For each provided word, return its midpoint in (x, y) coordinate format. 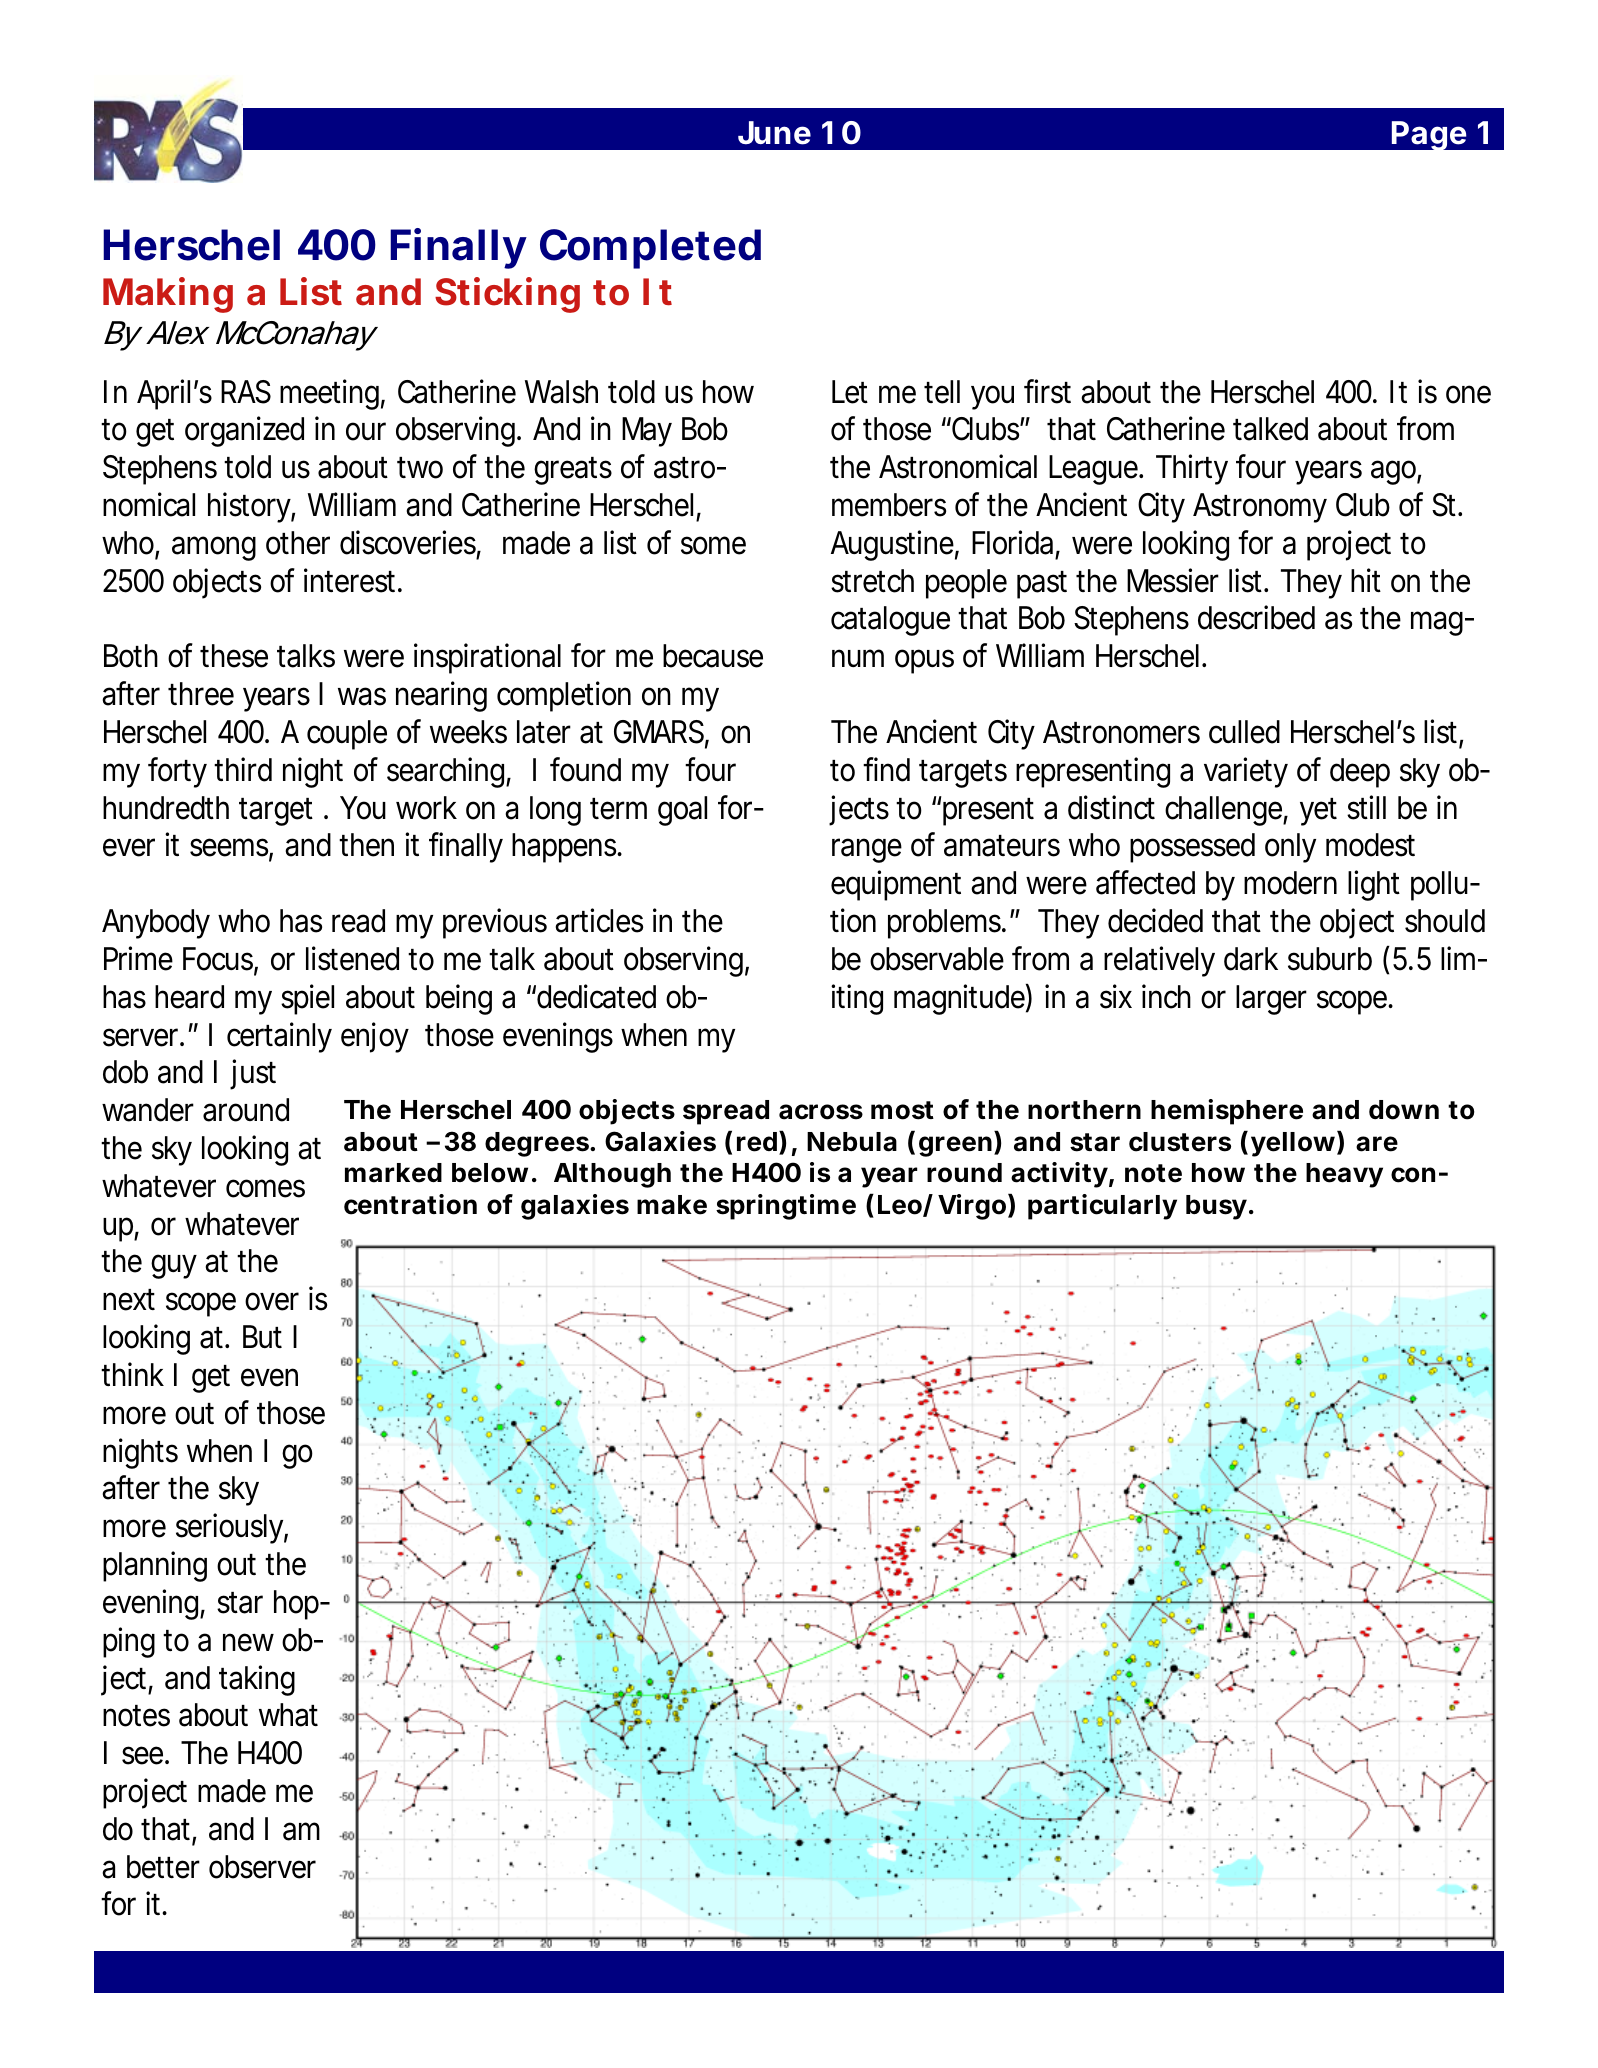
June (774, 133)
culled (1244, 732)
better (163, 1867)
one (1468, 394)
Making (168, 295)
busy (1218, 1207)
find (886, 769)
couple (347, 735)
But (262, 1336)
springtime (786, 1207)
